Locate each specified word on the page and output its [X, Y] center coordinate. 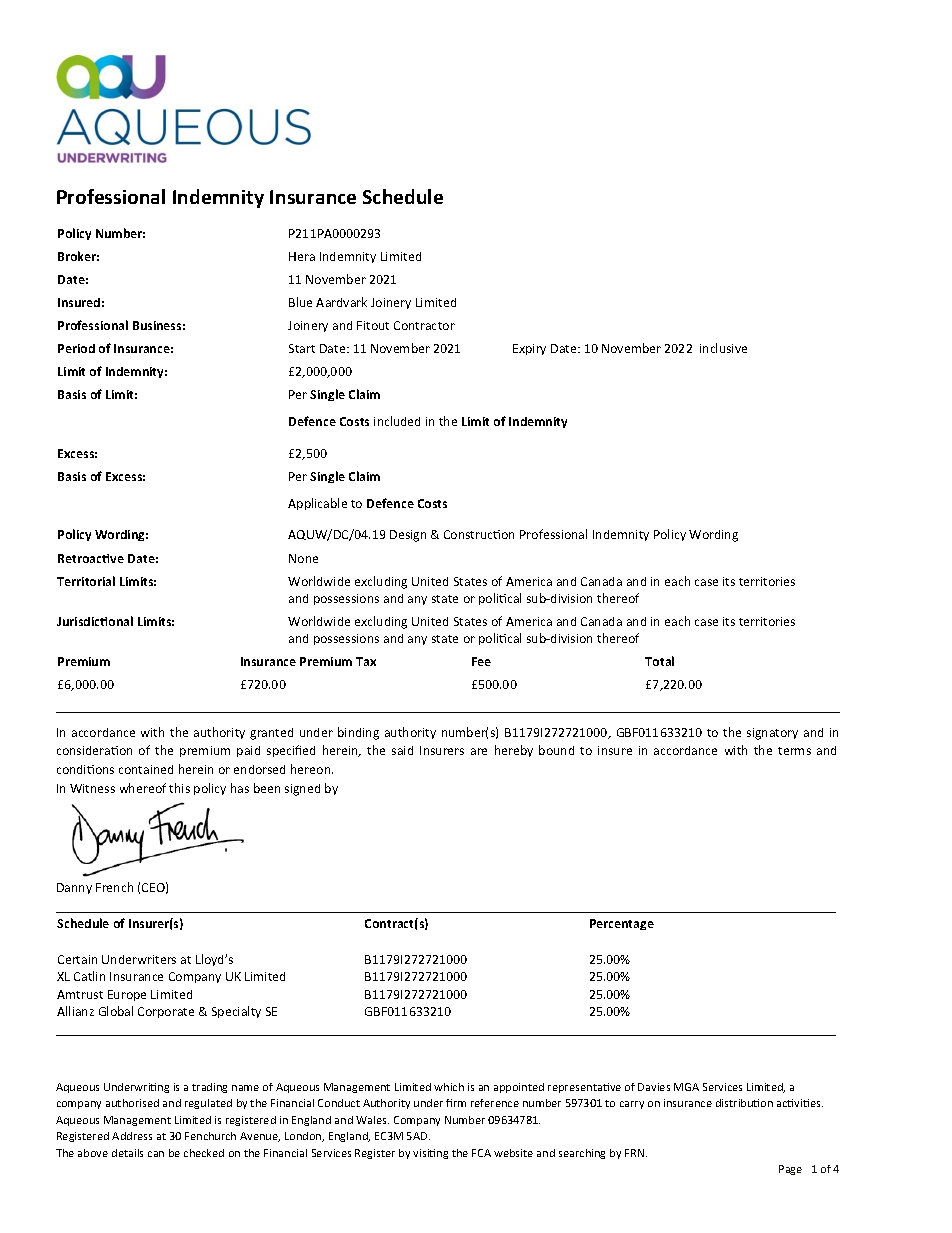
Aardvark [341, 302]
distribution [744, 1103]
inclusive [723, 348]
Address [132, 1136]
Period [76, 348]
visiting [430, 1154]
